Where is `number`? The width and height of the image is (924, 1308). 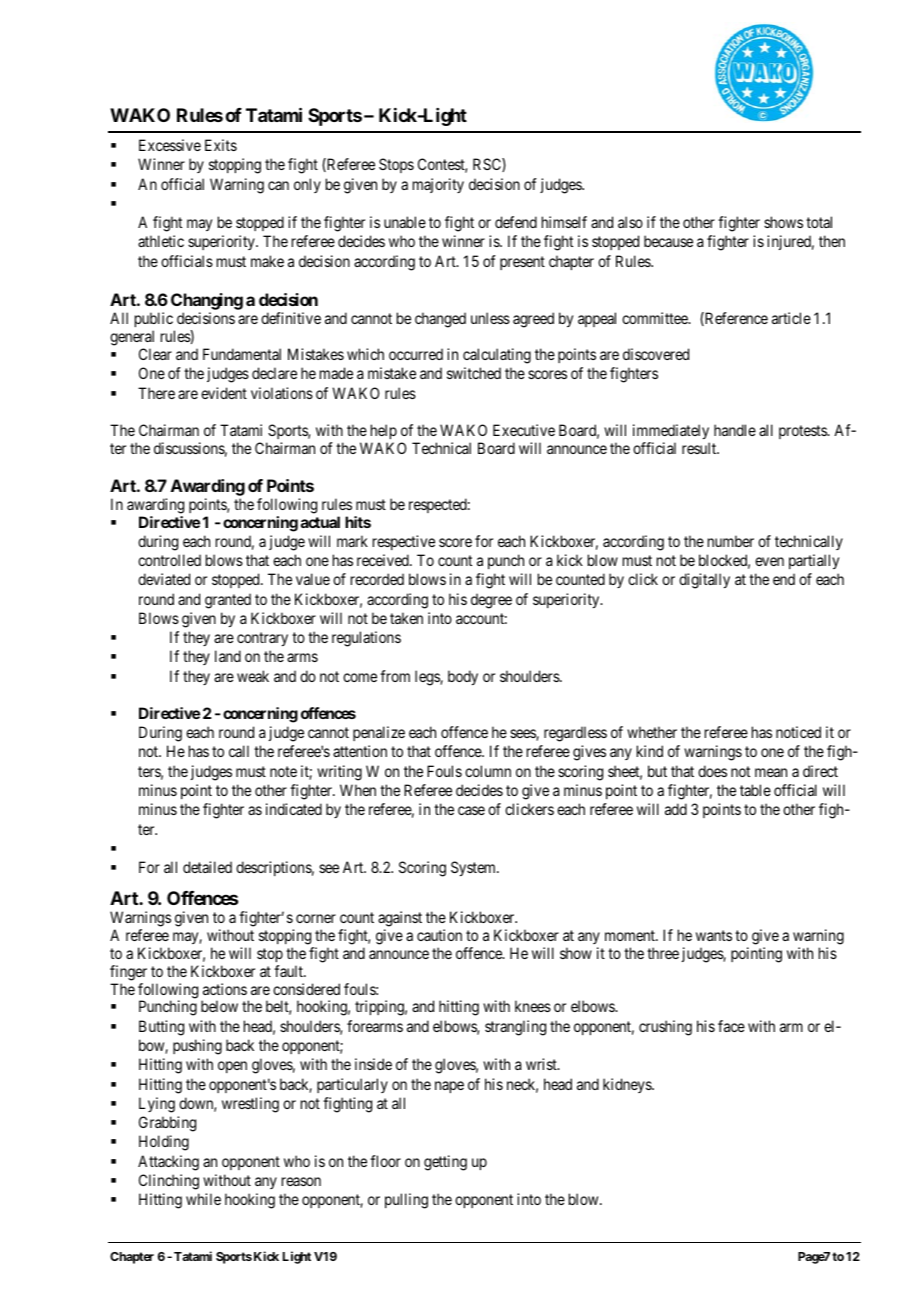
number is located at coordinates (731, 541).
